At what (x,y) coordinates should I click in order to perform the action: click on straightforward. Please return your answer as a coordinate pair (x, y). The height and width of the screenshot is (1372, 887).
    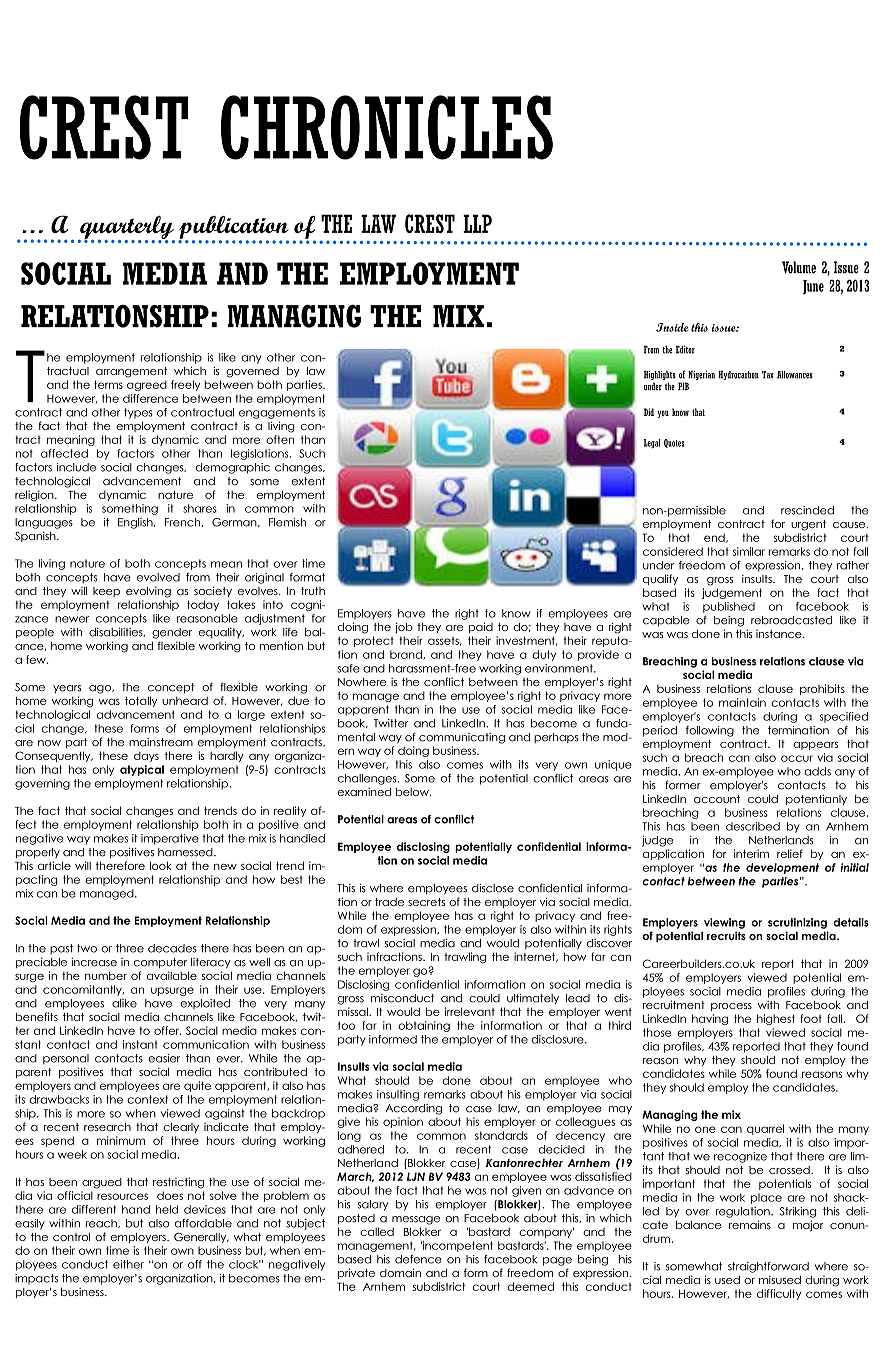
    Looking at the image, I should click on (768, 1267).
